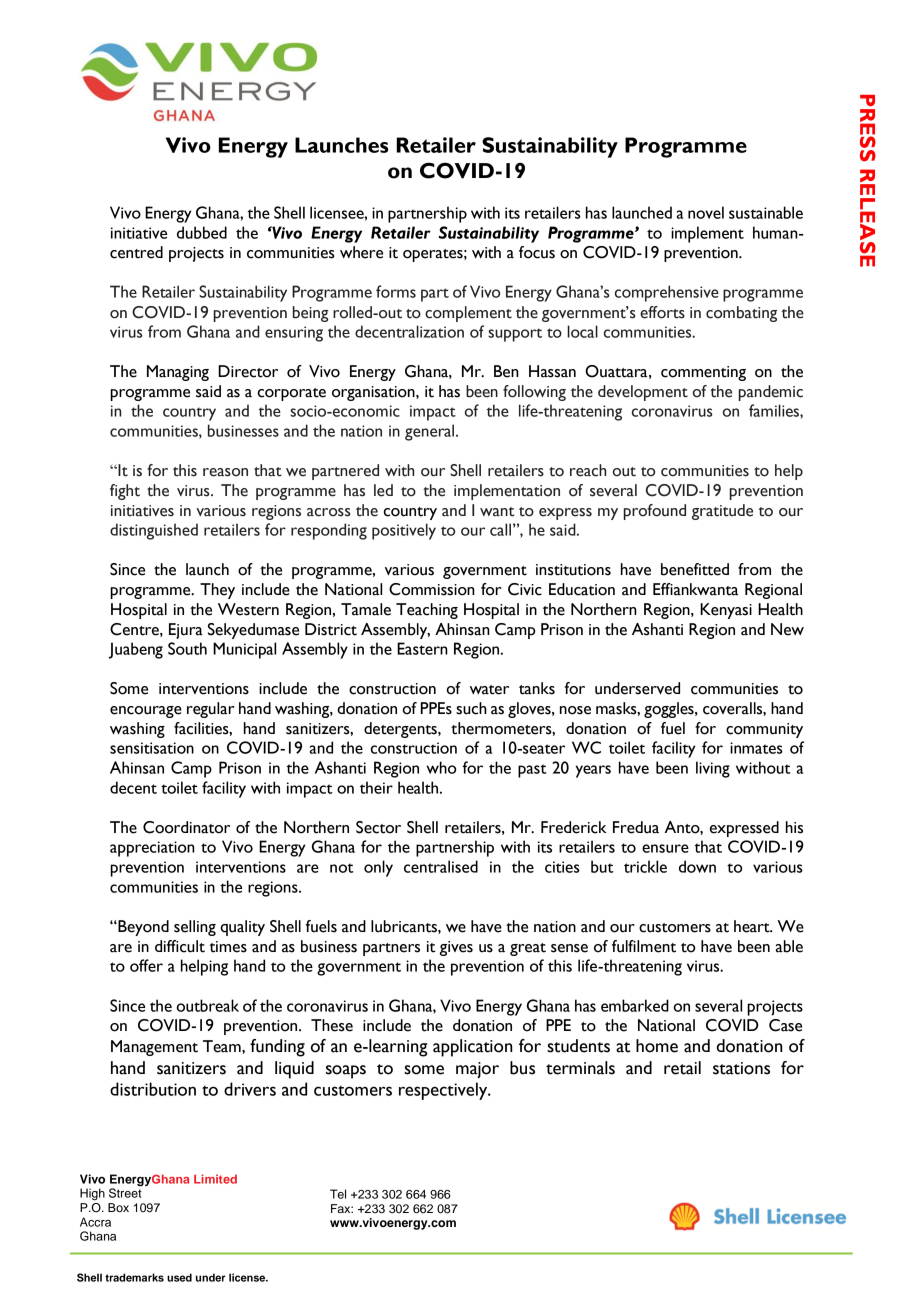 The image size is (924, 1308). Describe the element at coordinates (456, 948) in the screenshot. I see `gives` at that location.
